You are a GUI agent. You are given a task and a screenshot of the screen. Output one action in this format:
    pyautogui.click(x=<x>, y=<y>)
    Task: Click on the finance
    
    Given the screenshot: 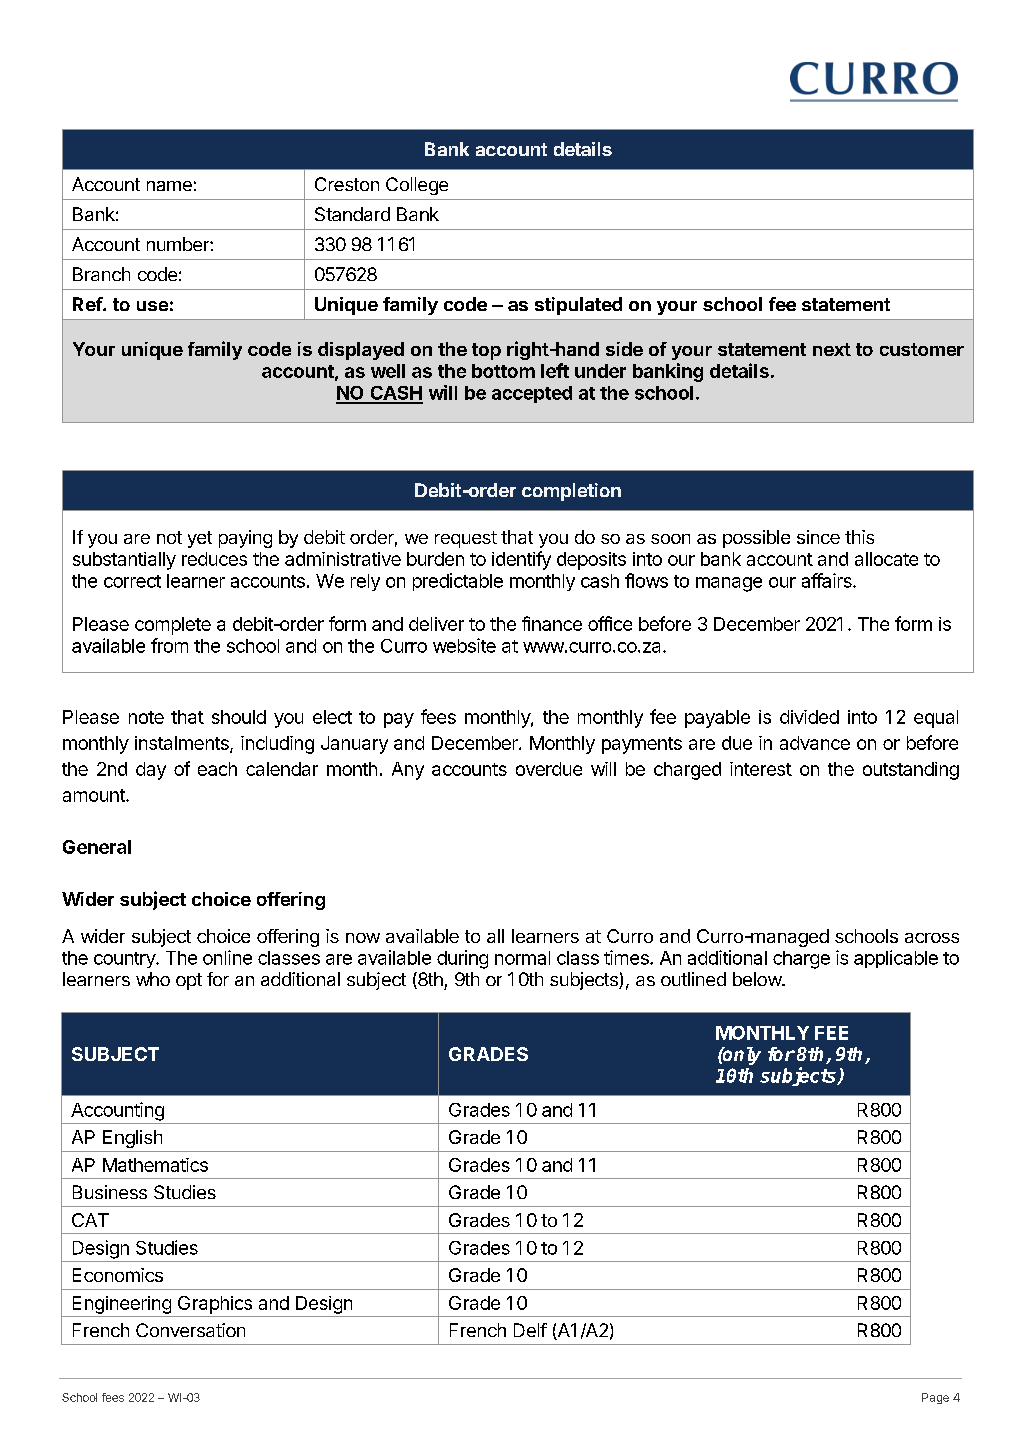 What is the action you would take?
    pyautogui.click(x=552, y=623)
